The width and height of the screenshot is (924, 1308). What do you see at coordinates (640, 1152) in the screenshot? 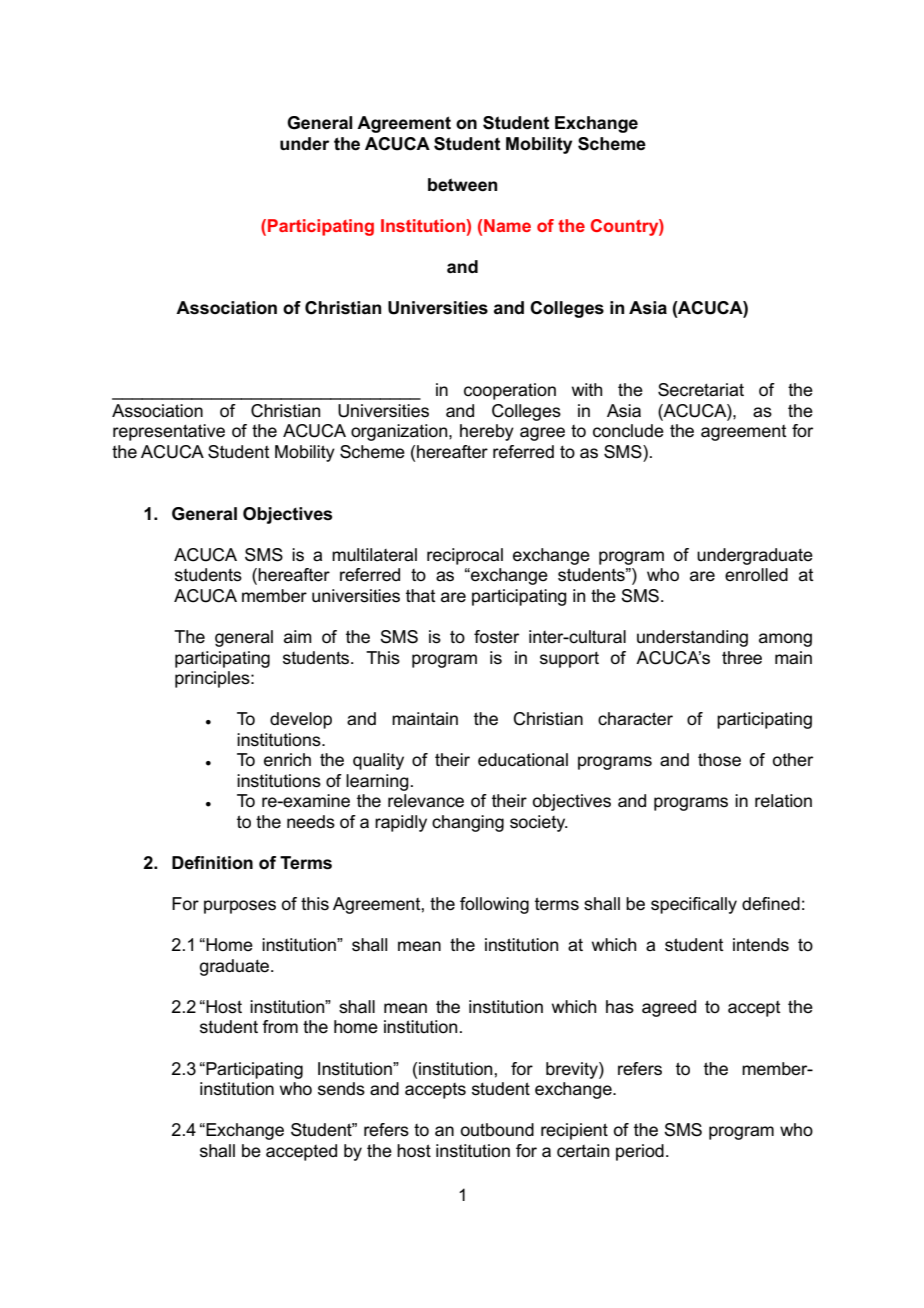
I see `period` at bounding box center [640, 1152].
